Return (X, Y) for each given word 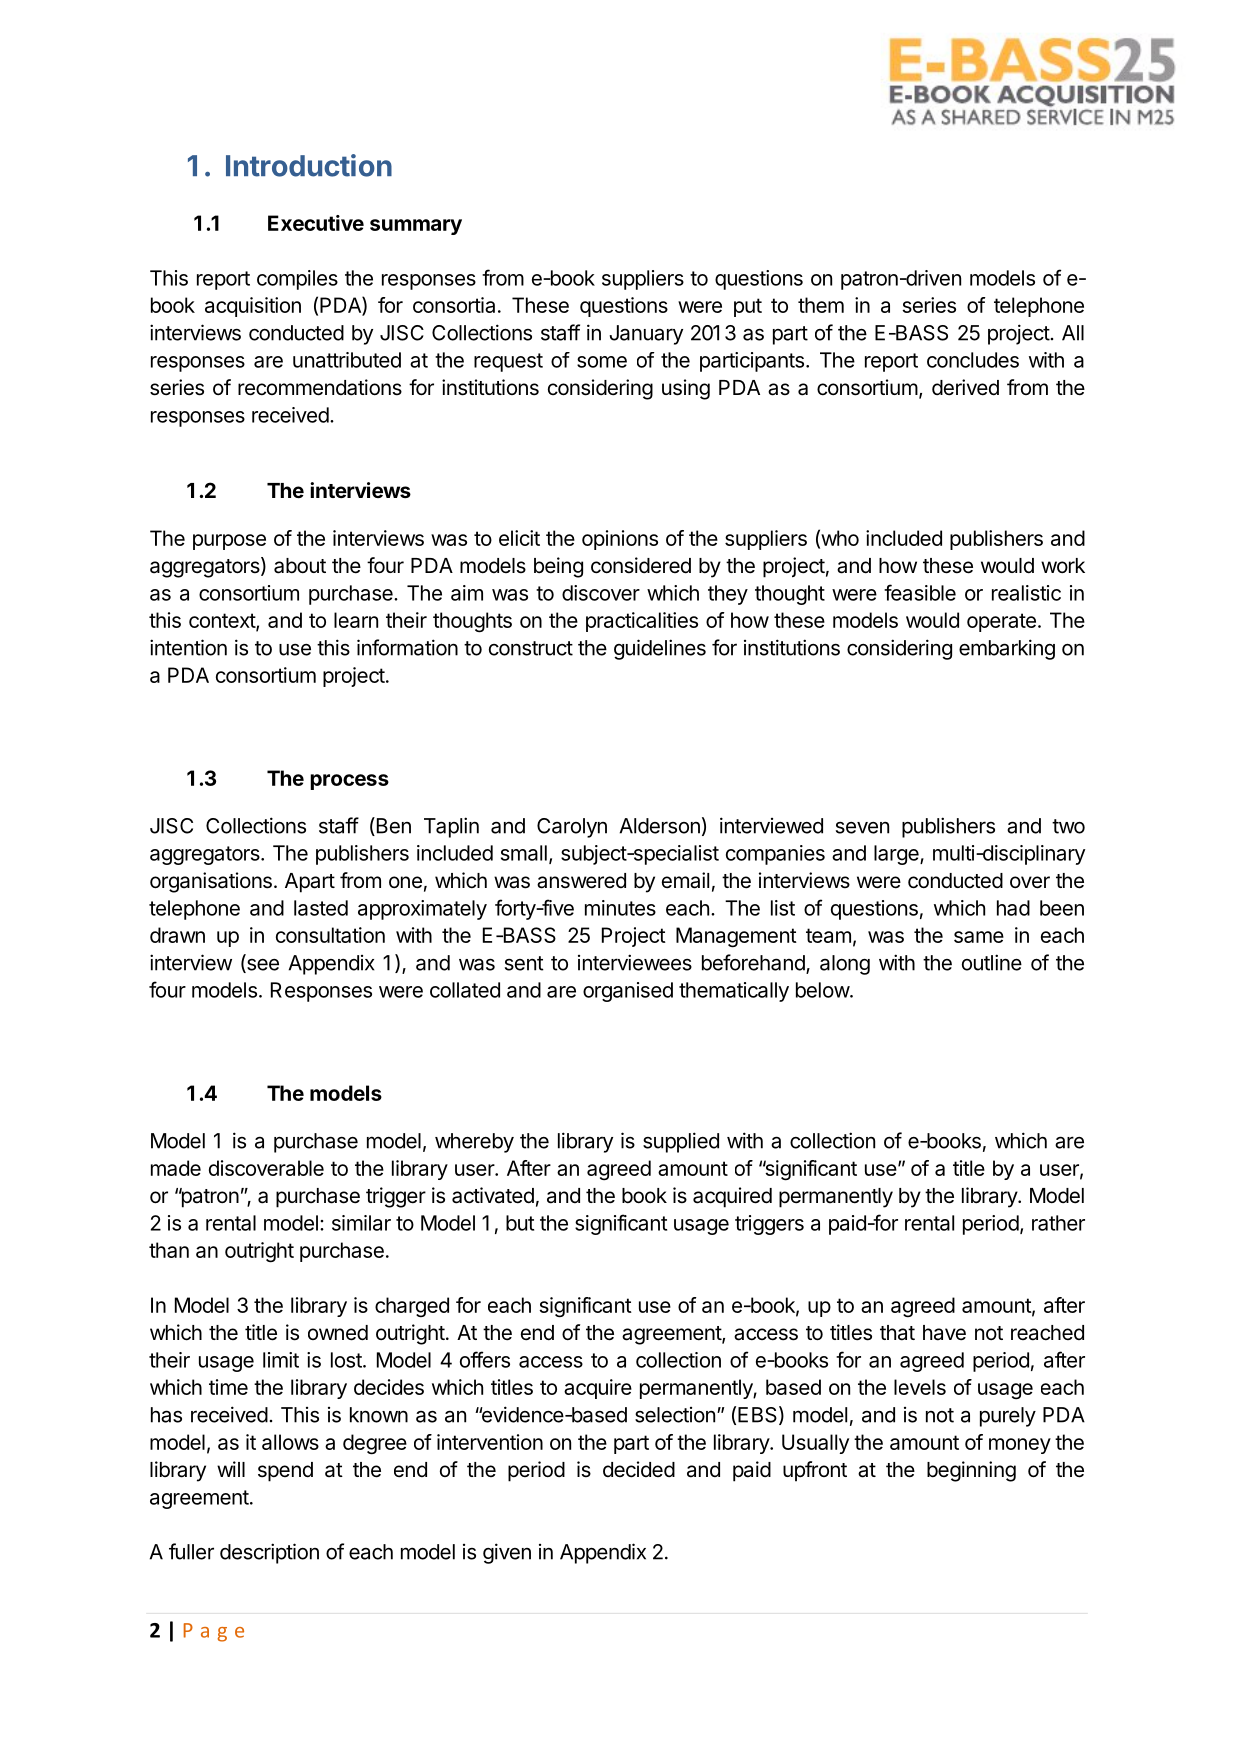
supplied (681, 1142)
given (507, 1553)
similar (361, 1223)
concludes (973, 360)
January (646, 335)
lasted (321, 908)
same (979, 937)
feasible (920, 592)
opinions (620, 540)
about (300, 566)
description (269, 1553)
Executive (316, 223)
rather (1058, 1223)
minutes (620, 908)
